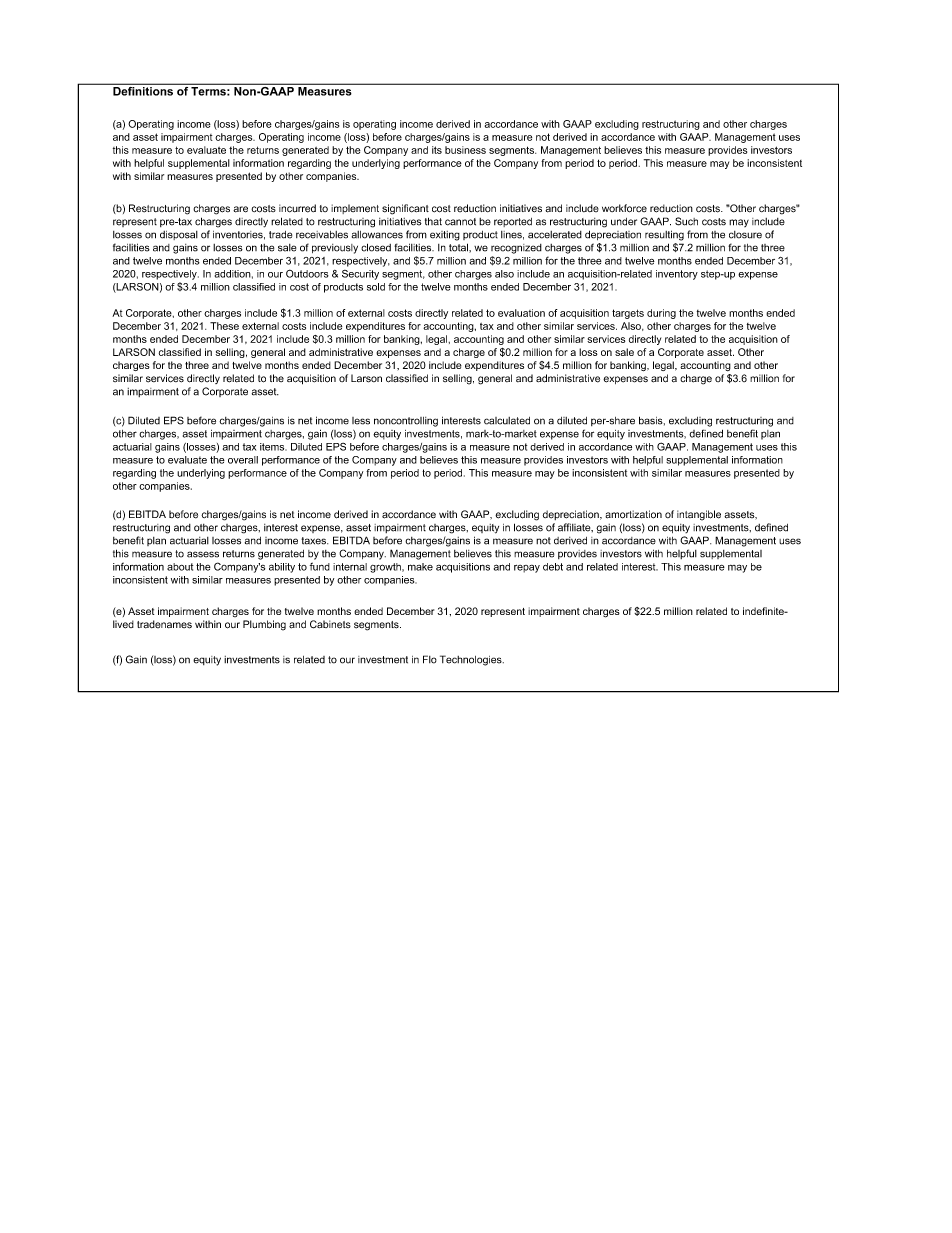 The width and height of the screenshot is (952, 1233). I want to click on its, so click(437, 150).
